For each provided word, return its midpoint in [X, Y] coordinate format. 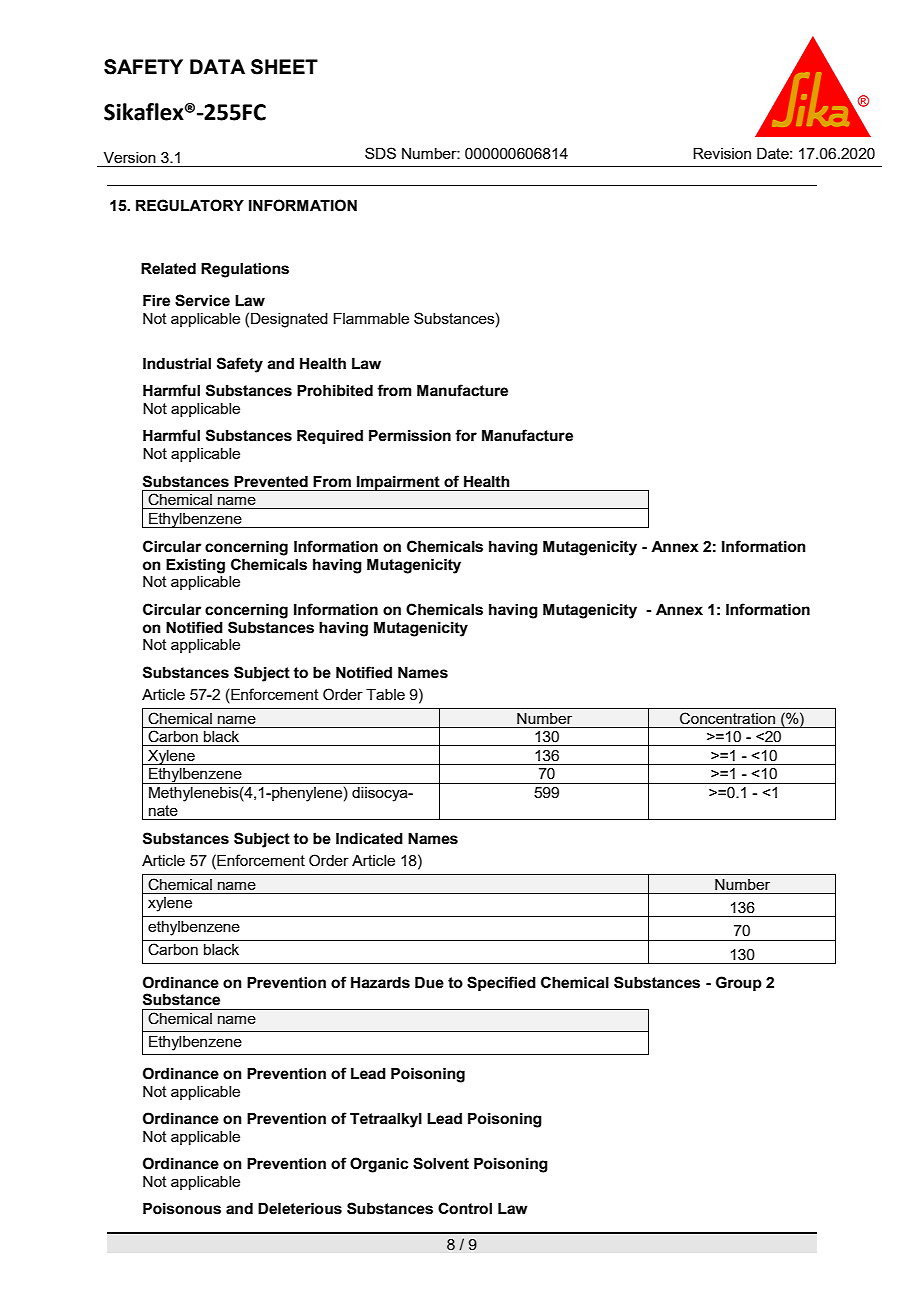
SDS [380, 153]
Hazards [380, 983]
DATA [217, 66]
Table [385, 694]
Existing [195, 566]
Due [429, 983]
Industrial [177, 364]
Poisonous [182, 1209]
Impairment [398, 483]
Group [739, 983]
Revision [722, 153]
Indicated [369, 839]
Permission [410, 436]
